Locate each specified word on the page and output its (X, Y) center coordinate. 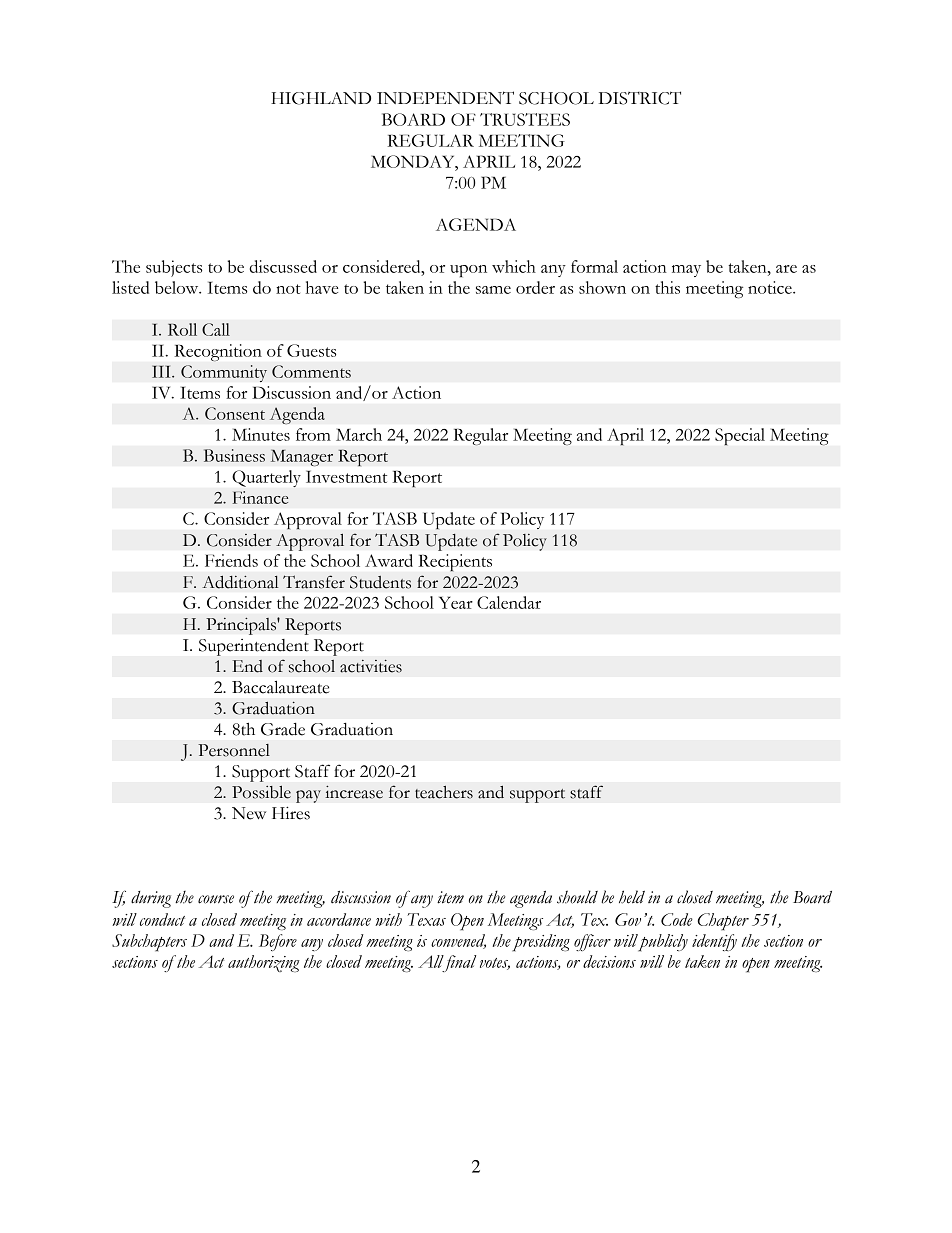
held (632, 897)
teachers (444, 792)
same (493, 290)
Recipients (455, 562)
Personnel (234, 750)
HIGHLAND (321, 98)
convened (458, 941)
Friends (231, 560)
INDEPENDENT (445, 97)
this (667, 287)
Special (740, 436)
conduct (162, 919)
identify (714, 942)
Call (216, 329)
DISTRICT (640, 98)
